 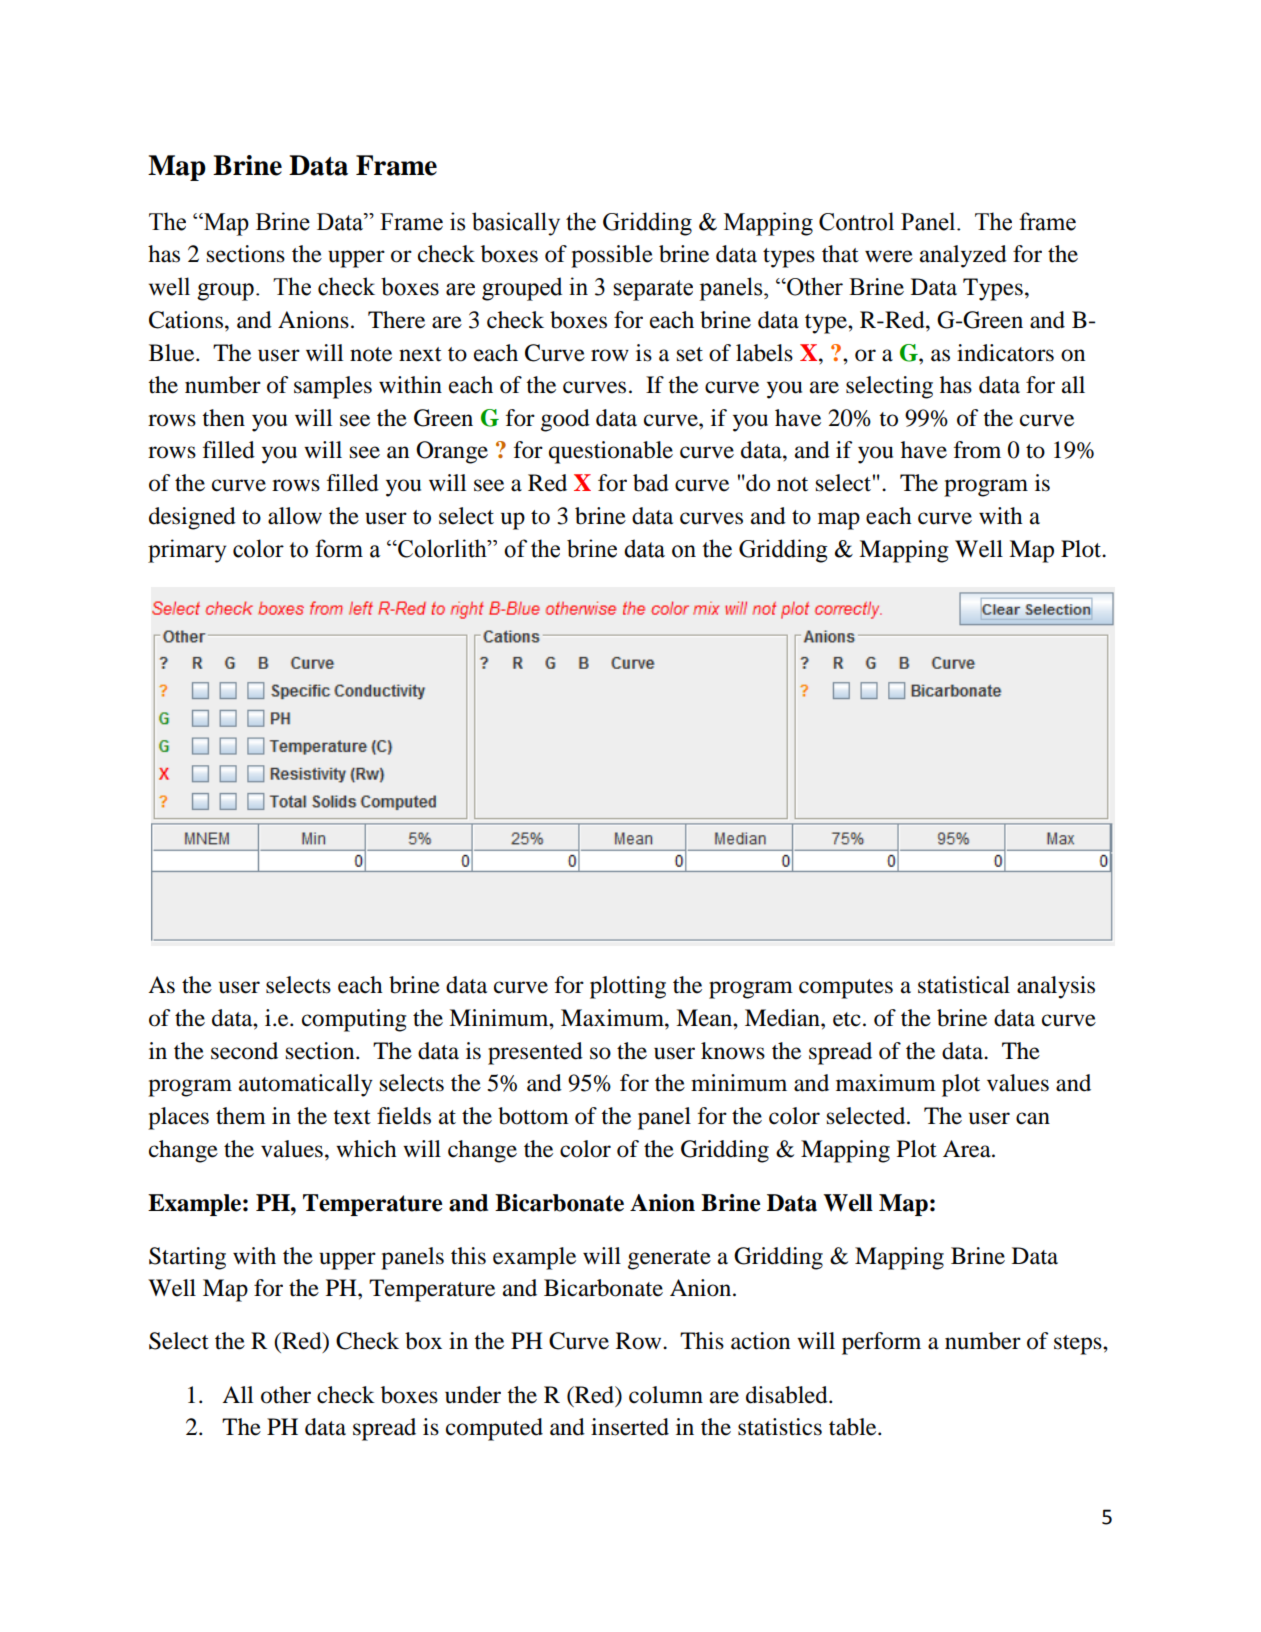 What do you see at coordinates (473, 1395) in the screenshot?
I see `under` at bounding box center [473, 1395].
